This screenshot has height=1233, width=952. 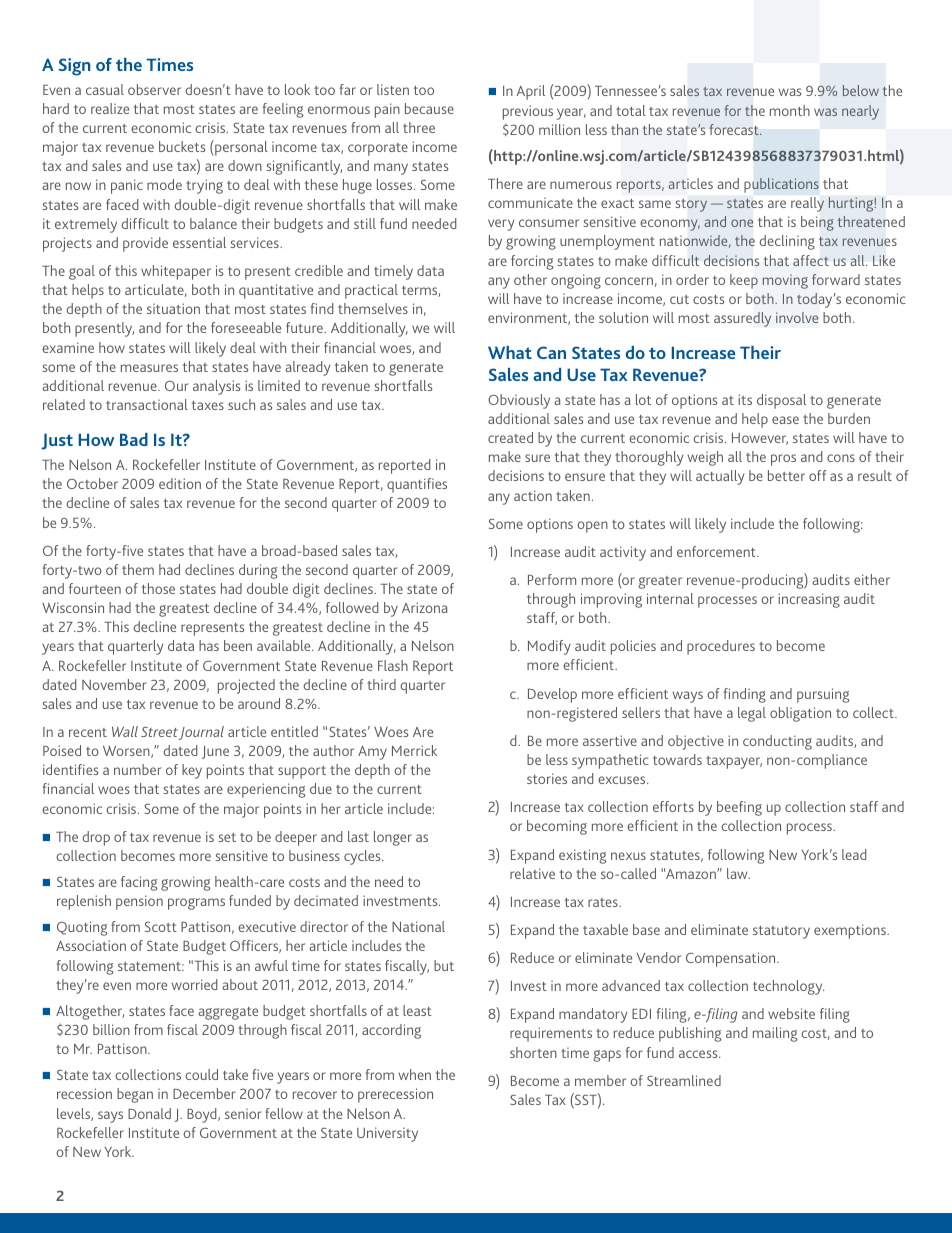 What do you see at coordinates (158, 588) in the screenshot?
I see `those` at bounding box center [158, 588].
